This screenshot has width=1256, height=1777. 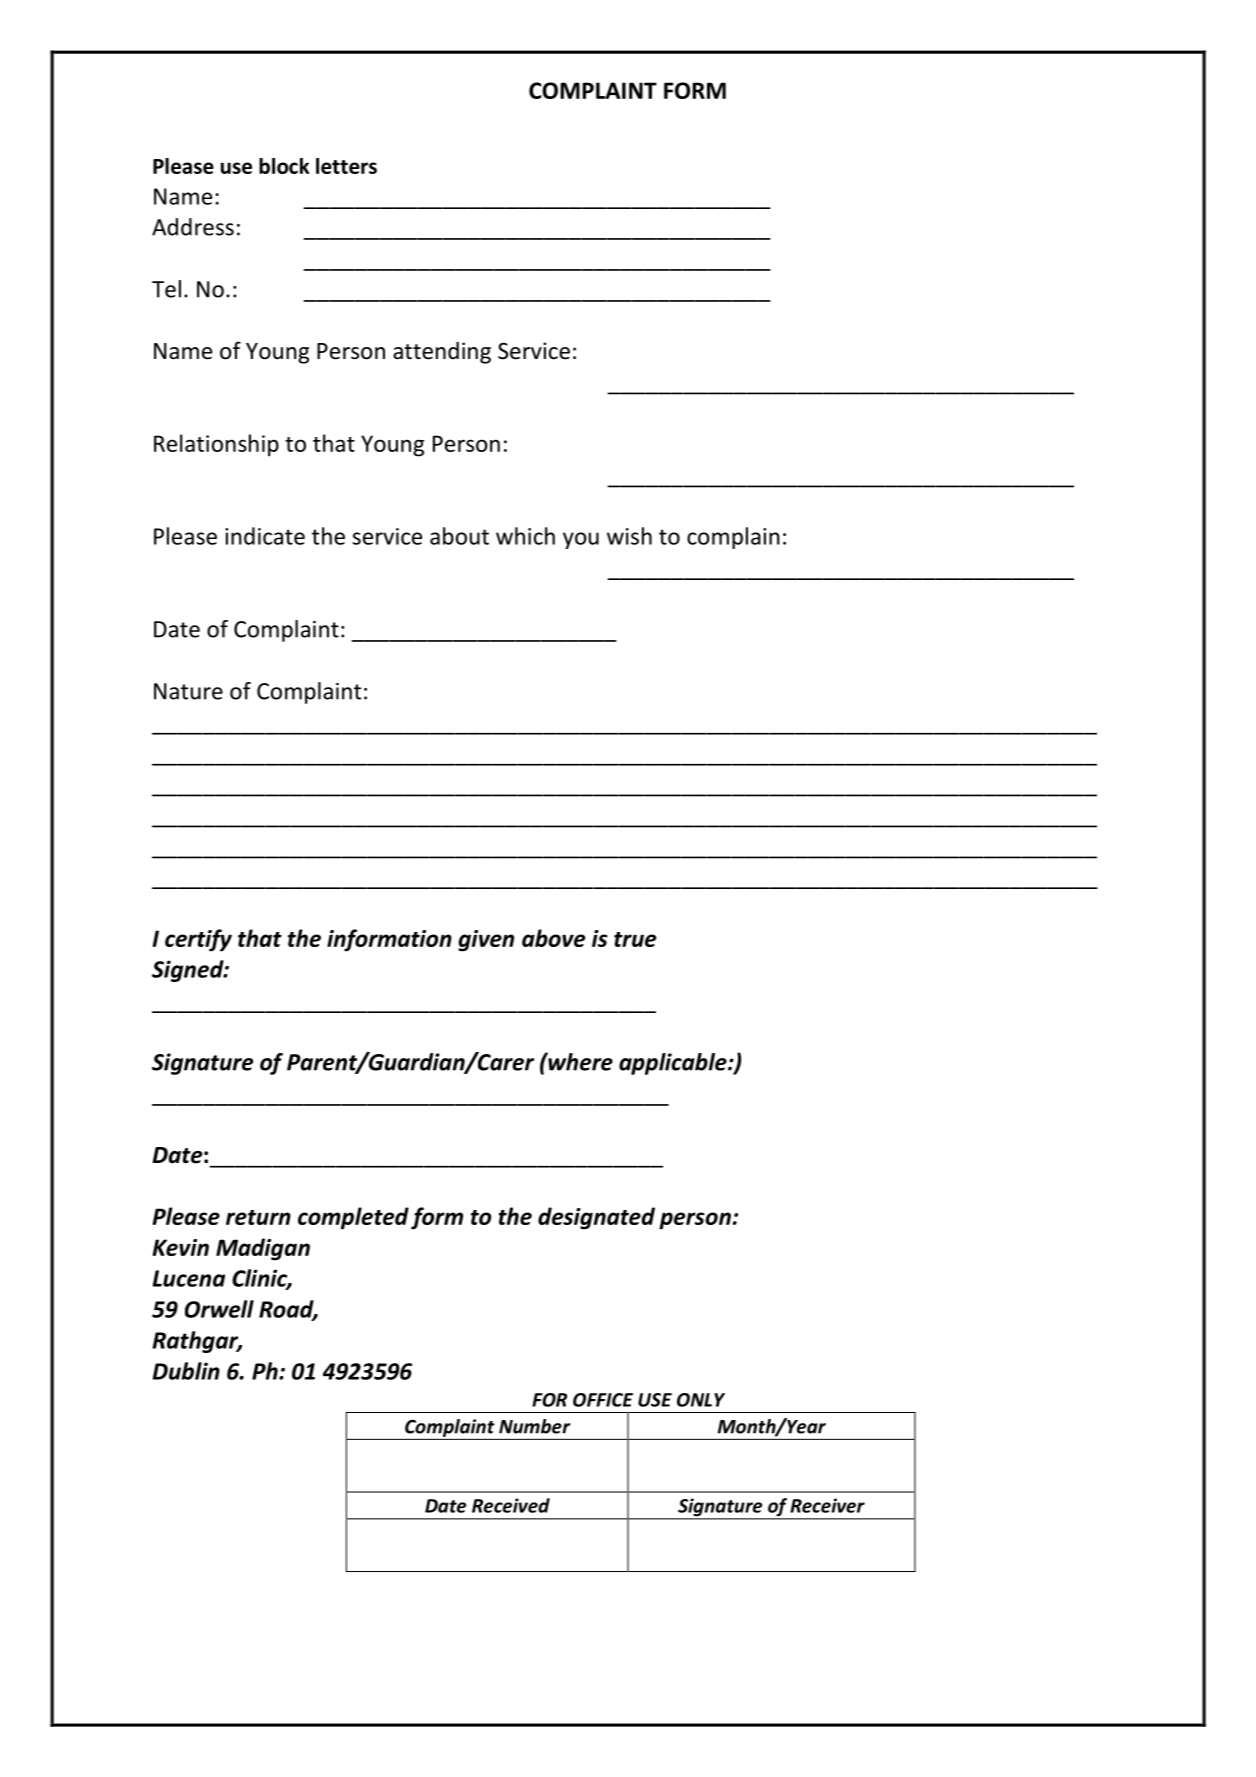 I want to click on attending, so click(x=442, y=353).
